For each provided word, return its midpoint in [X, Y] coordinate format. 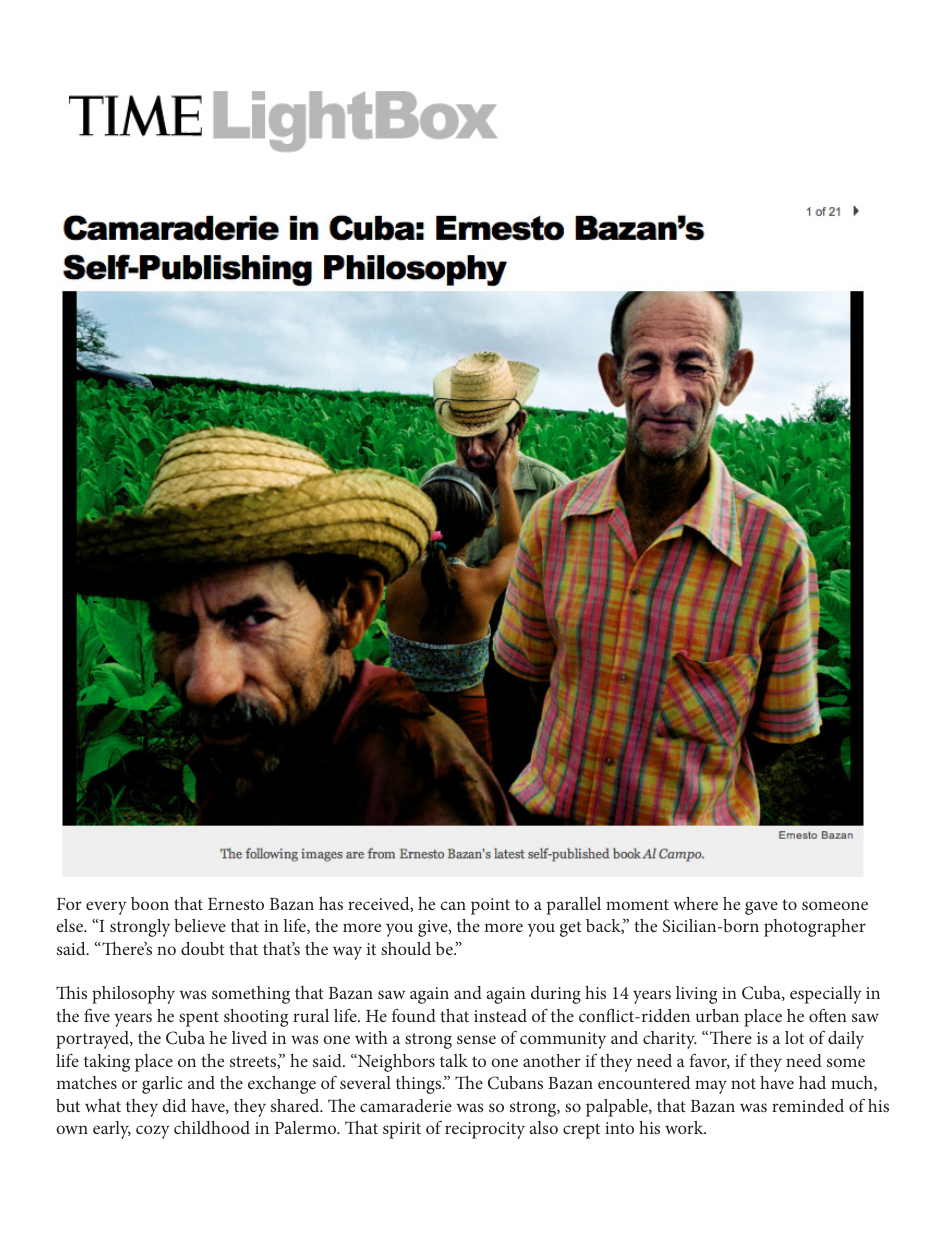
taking [107, 1063]
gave [761, 908]
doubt [203, 948]
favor [709, 1061]
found [414, 1015]
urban [717, 1015]
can [453, 905]
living [696, 995]
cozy [153, 1132]
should [406, 948]
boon [150, 903]
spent [199, 1019]
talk [454, 1060]
